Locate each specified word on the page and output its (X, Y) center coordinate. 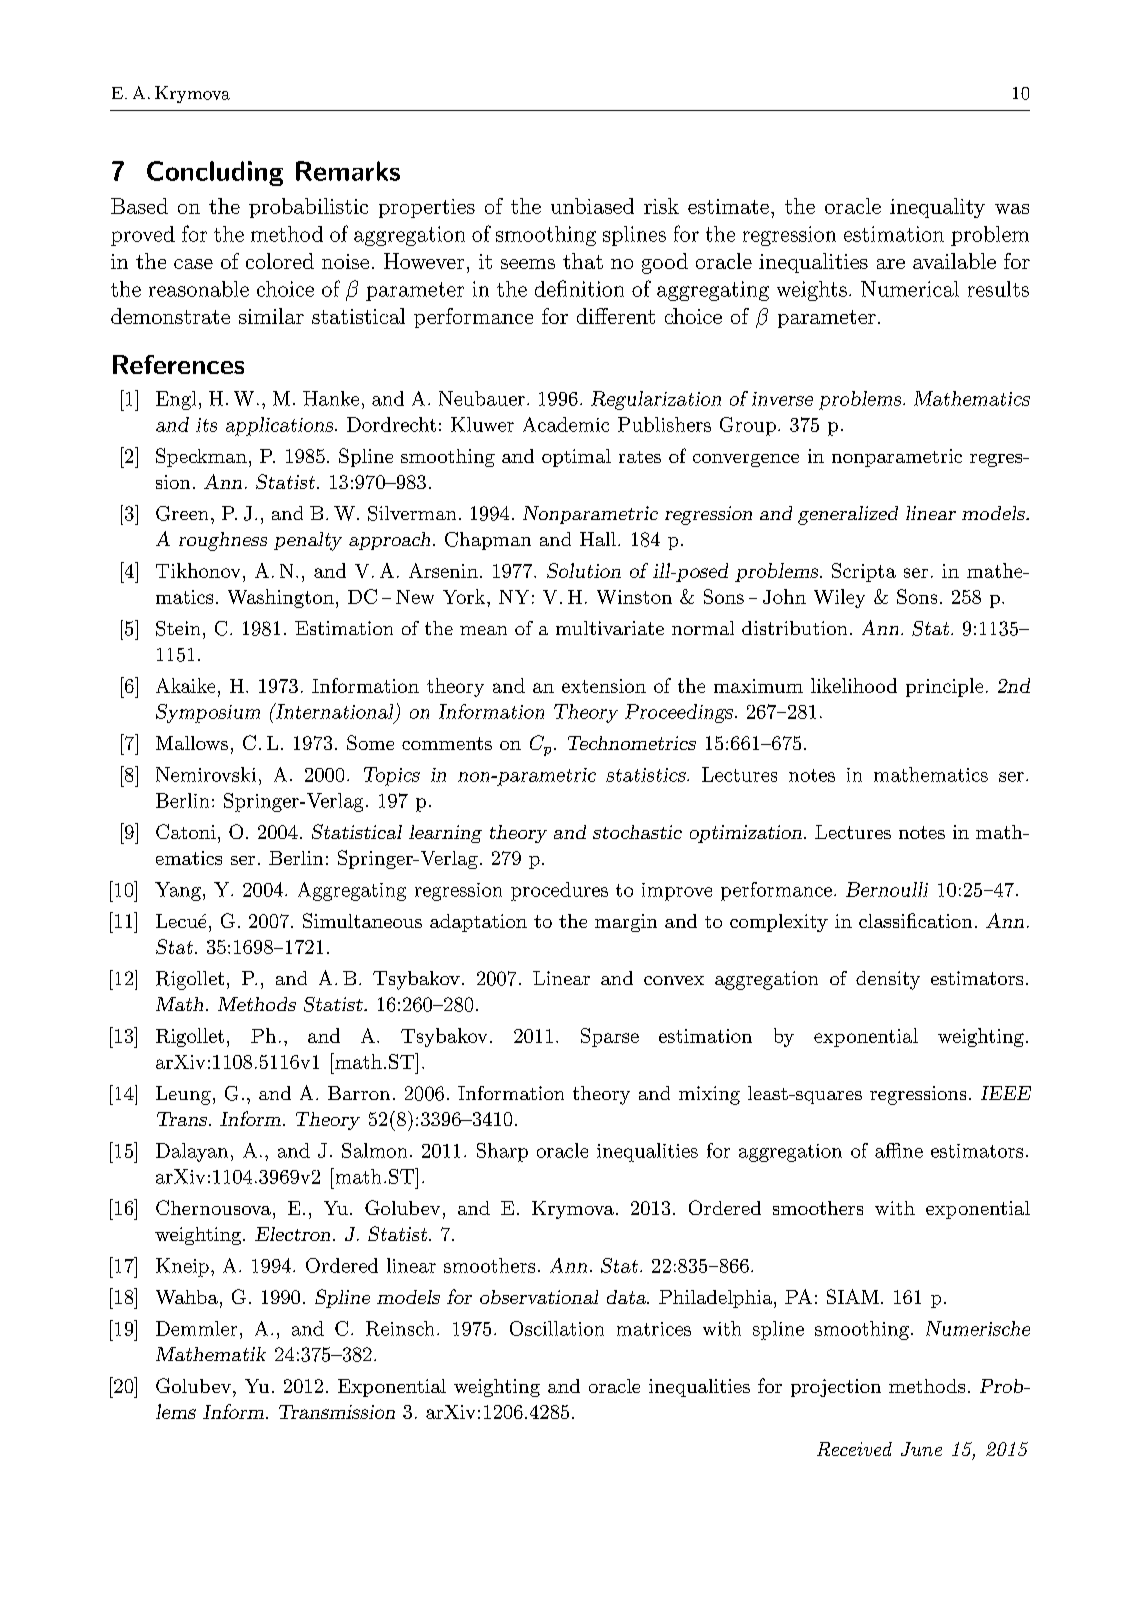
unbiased (592, 206)
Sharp (502, 1152)
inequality (937, 208)
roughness (223, 541)
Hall (599, 539)
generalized (848, 515)
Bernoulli (887, 889)
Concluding (215, 173)
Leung (183, 1095)
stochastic (637, 832)
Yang (178, 891)
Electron (292, 1234)
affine (899, 1150)
